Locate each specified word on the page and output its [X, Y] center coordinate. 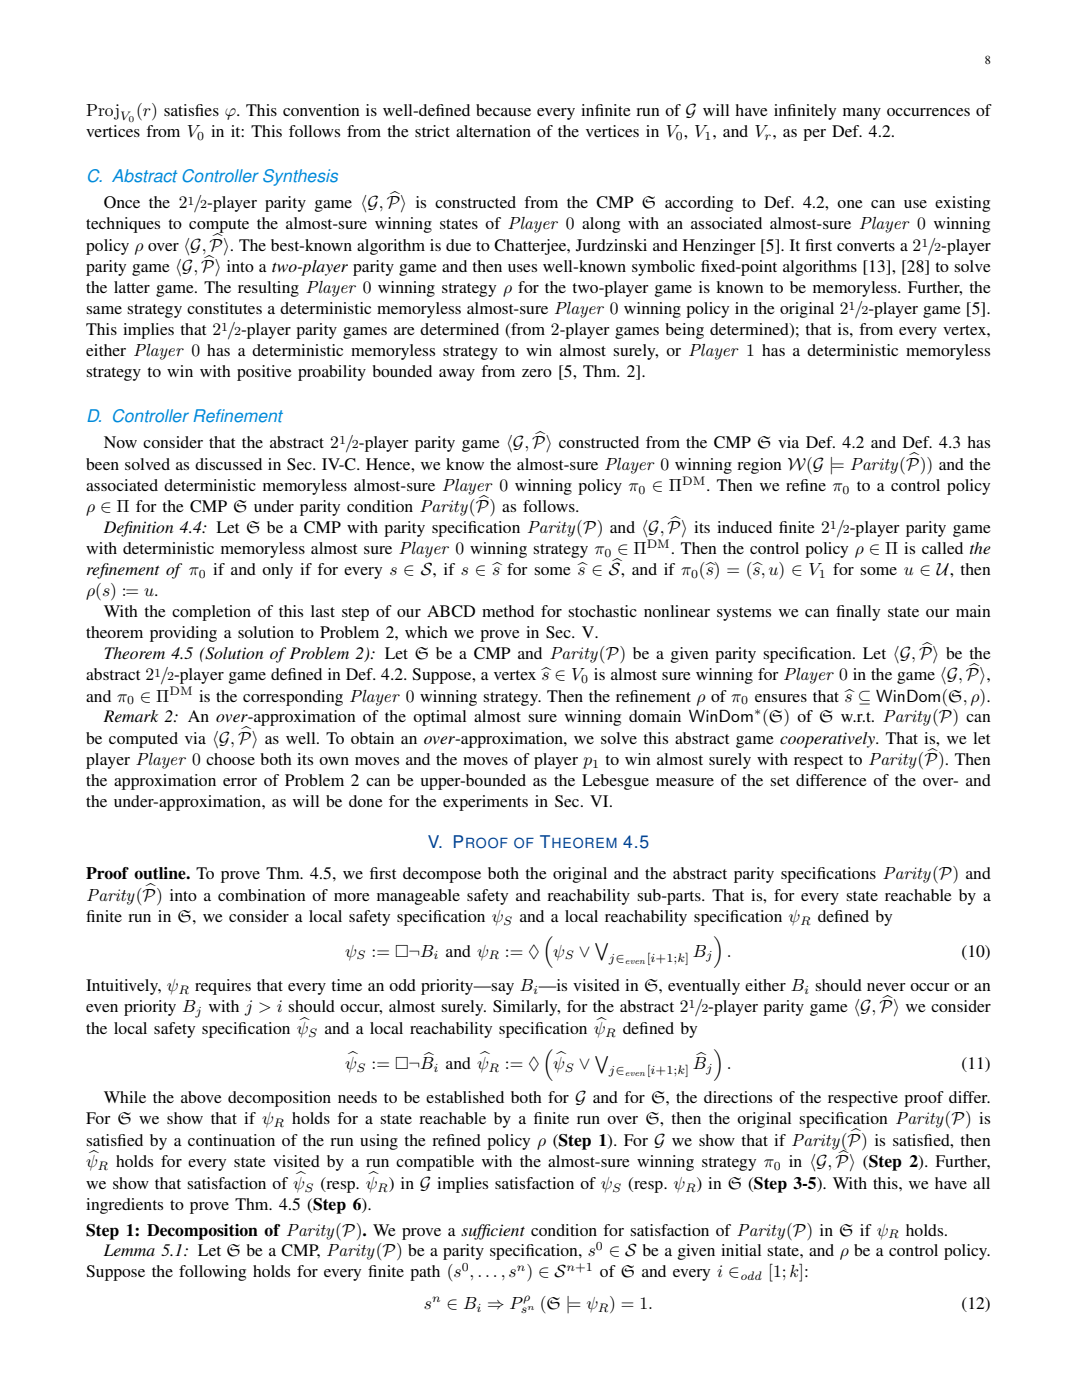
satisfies [191, 110]
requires [223, 987]
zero [537, 373]
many [862, 114]
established [465, 1097]
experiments [485, 803]
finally [858, 613]
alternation [493, 131]
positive [264, 373]
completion [211, 613]
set [779, 781]
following [212, 1273]
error [240, 782]
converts [866, 246]
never [886, 987]
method [508, 611]
